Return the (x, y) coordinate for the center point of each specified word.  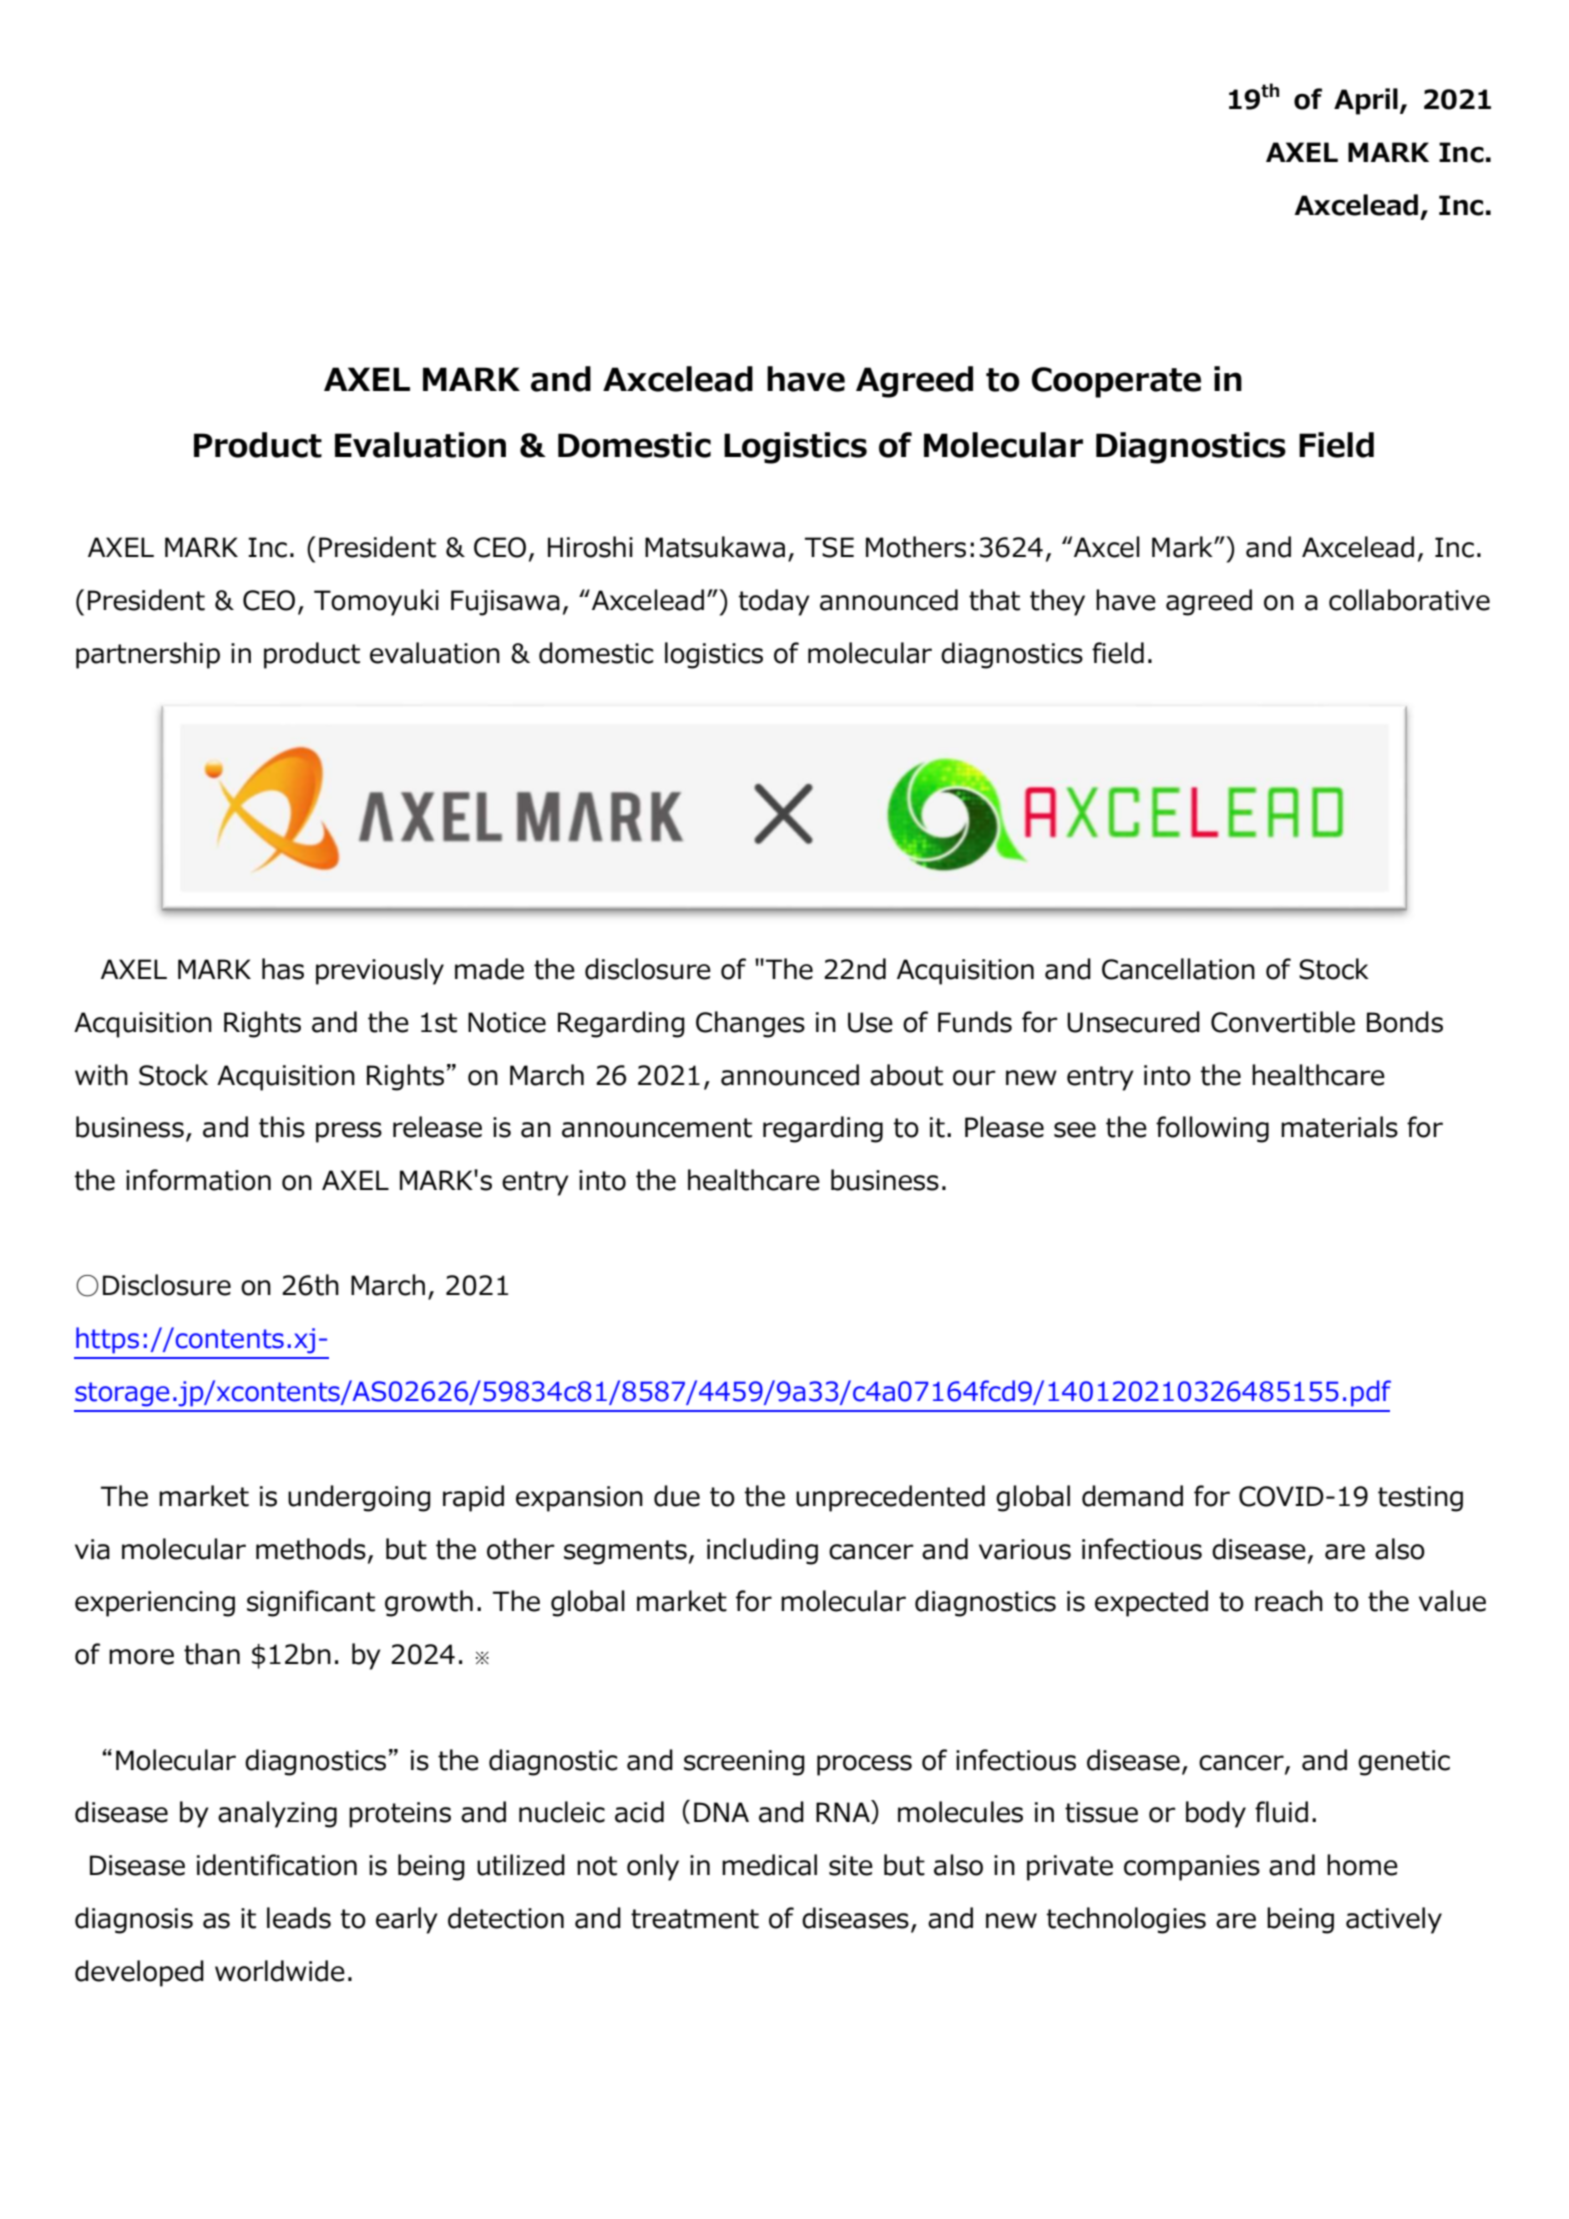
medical (769, 1865)
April (1366, 101)
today (774, 602)
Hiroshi (590, 547)
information (198, 1180)
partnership (148, 655)
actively (1394, 1920)
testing (1420, 1499)
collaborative (1409, 600)
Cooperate (1116, 382)
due (677, 1496)
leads (299, 1918)
